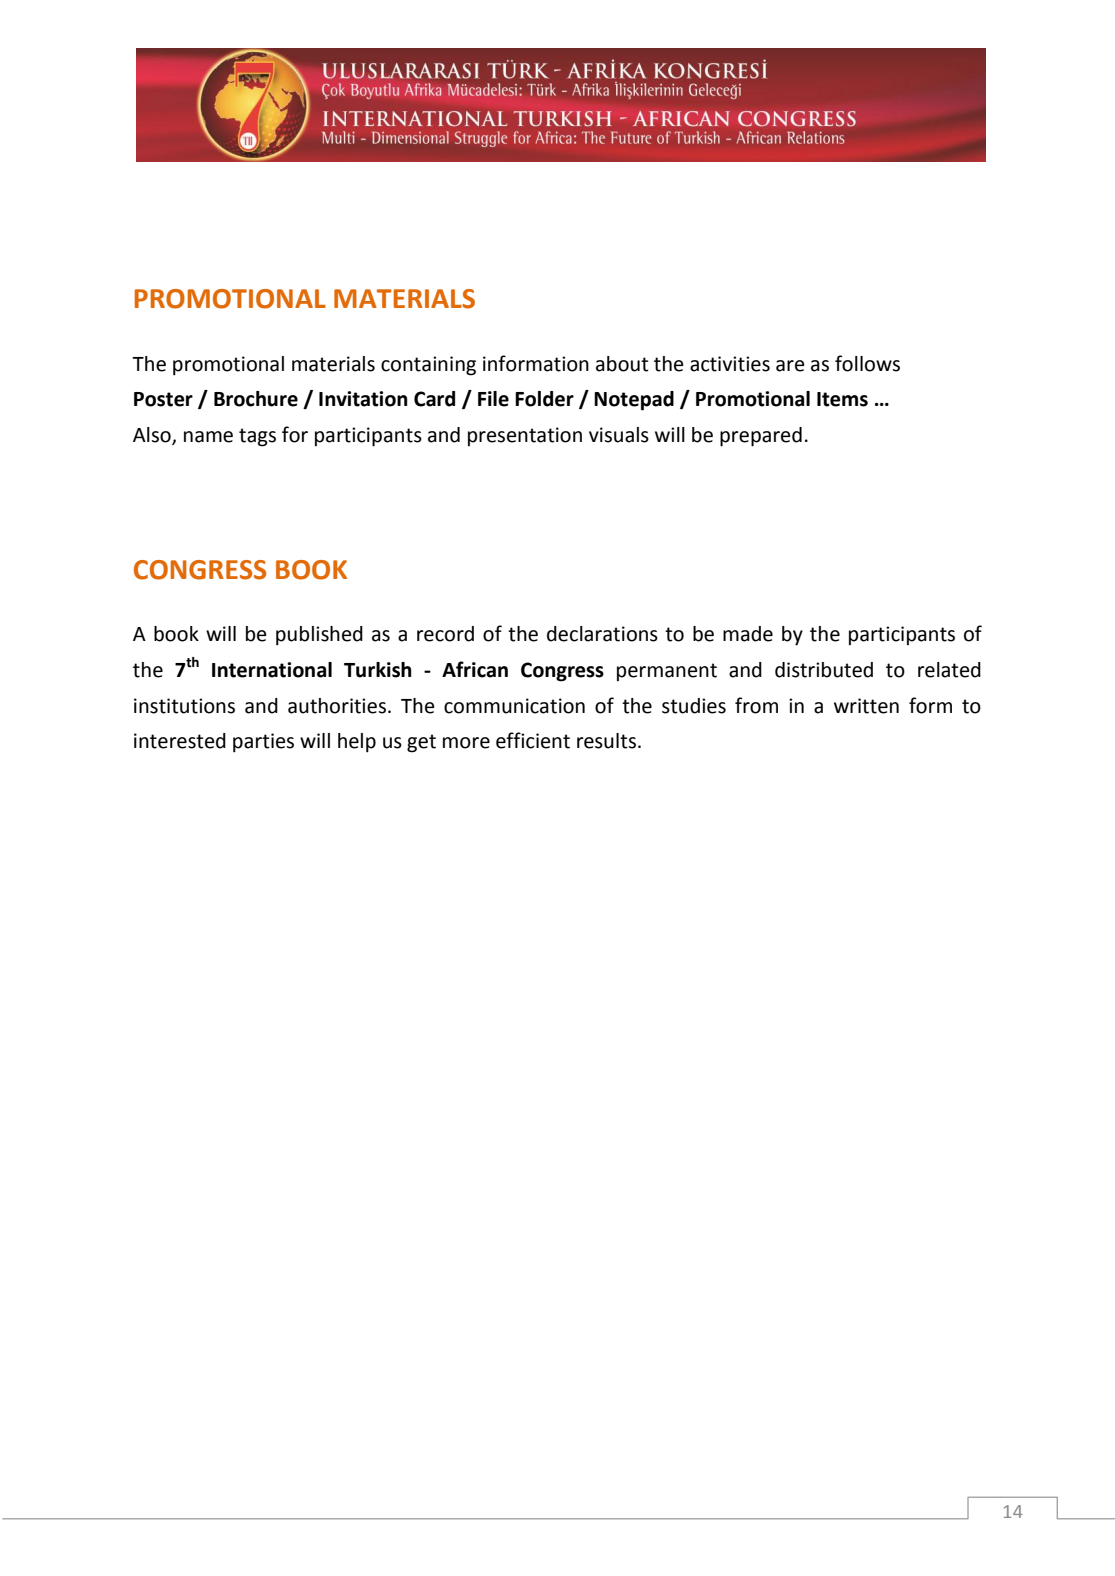 This page has width=1115, height=1576. I want to click on about, so click(622, 364).
